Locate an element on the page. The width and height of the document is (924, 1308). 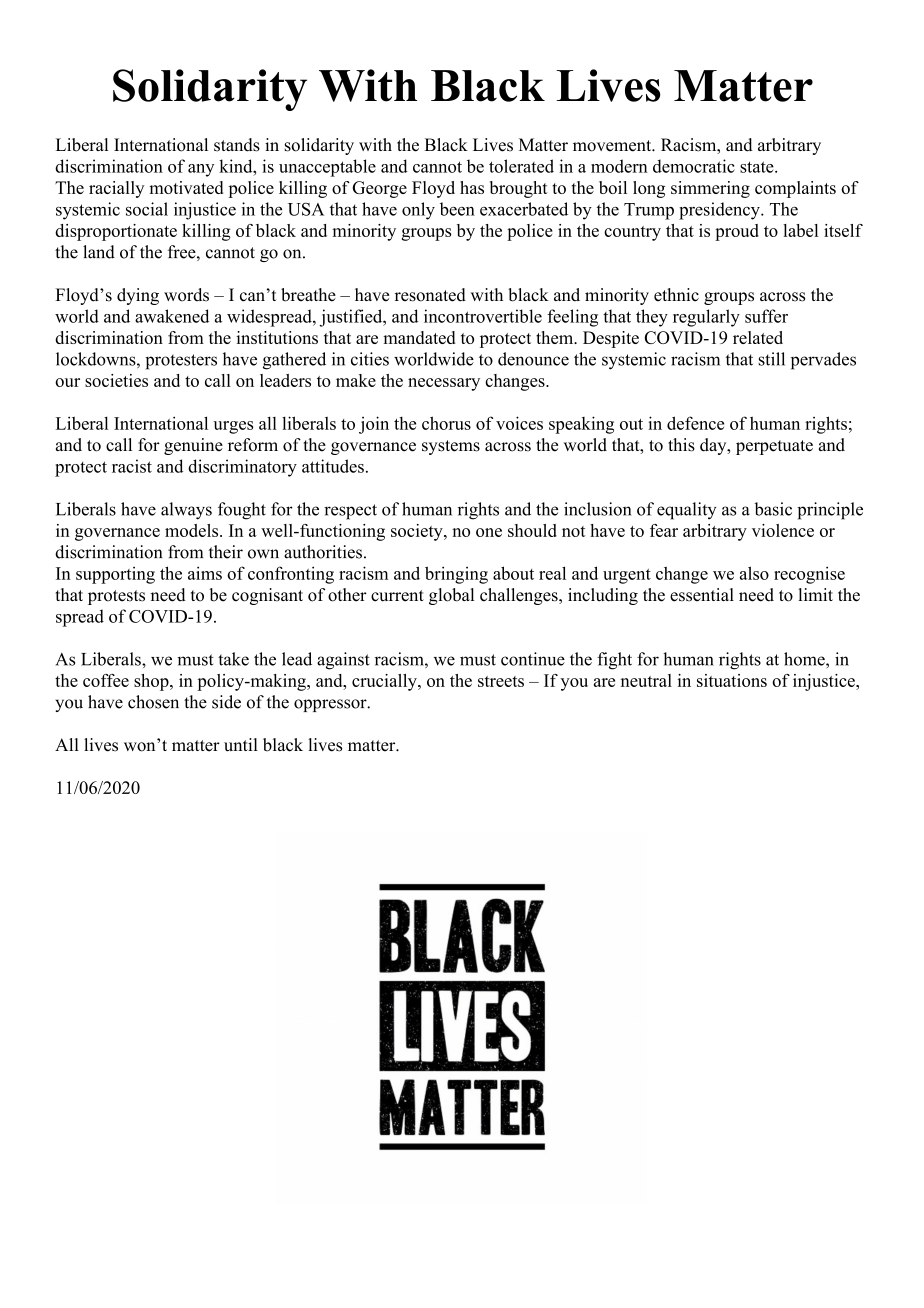
streets is located at coordinates (501, 681).
